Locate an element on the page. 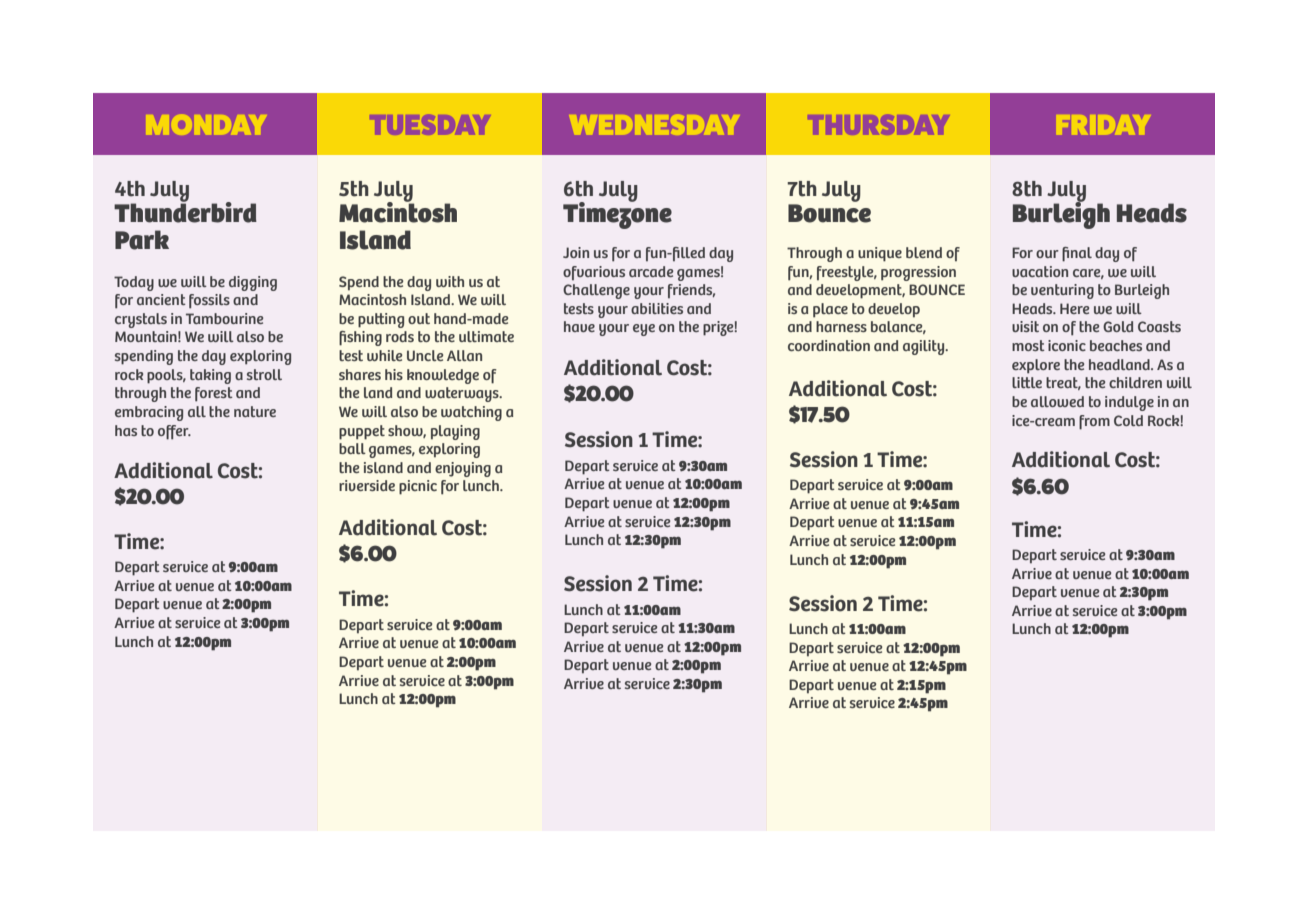  watching is located at coordinates (471, 413).
